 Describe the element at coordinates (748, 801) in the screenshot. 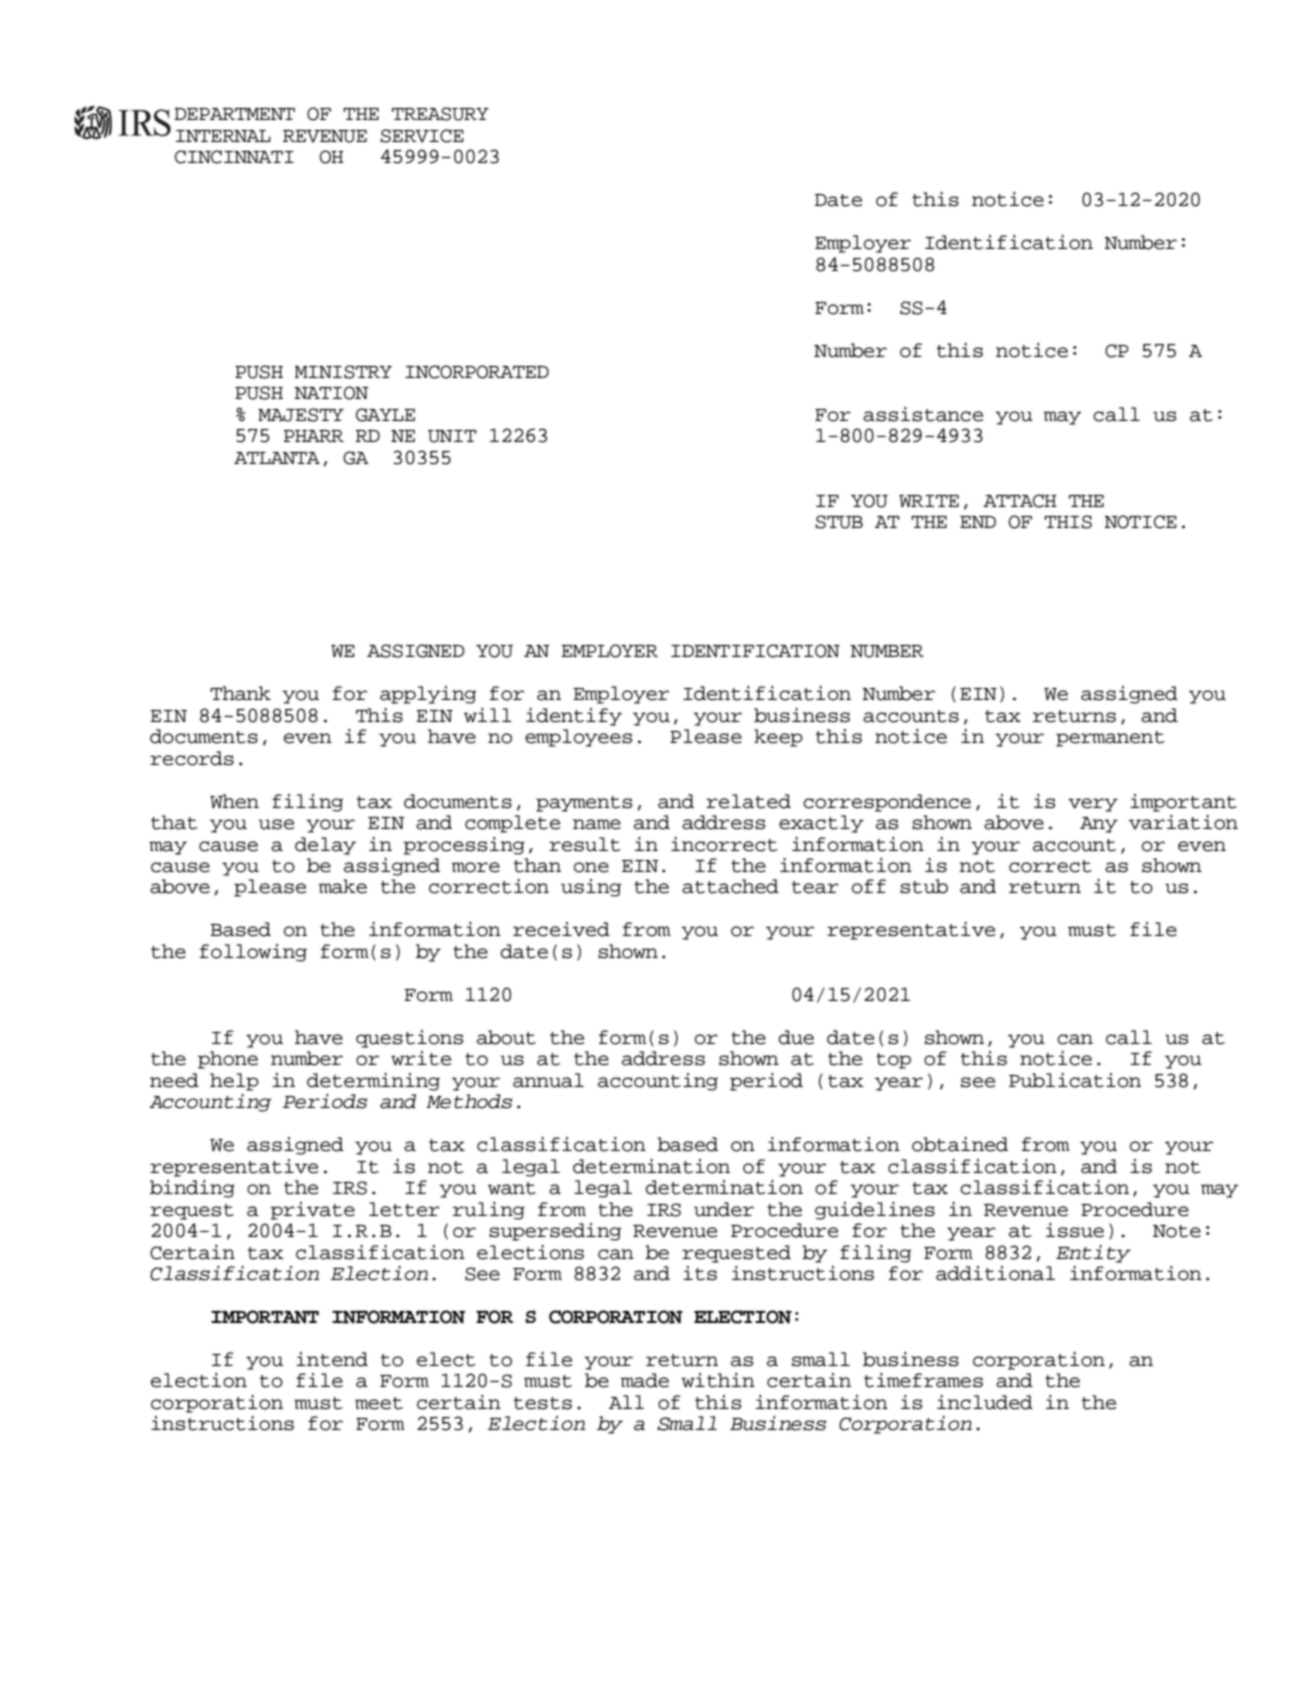

I see `related` at that location.
